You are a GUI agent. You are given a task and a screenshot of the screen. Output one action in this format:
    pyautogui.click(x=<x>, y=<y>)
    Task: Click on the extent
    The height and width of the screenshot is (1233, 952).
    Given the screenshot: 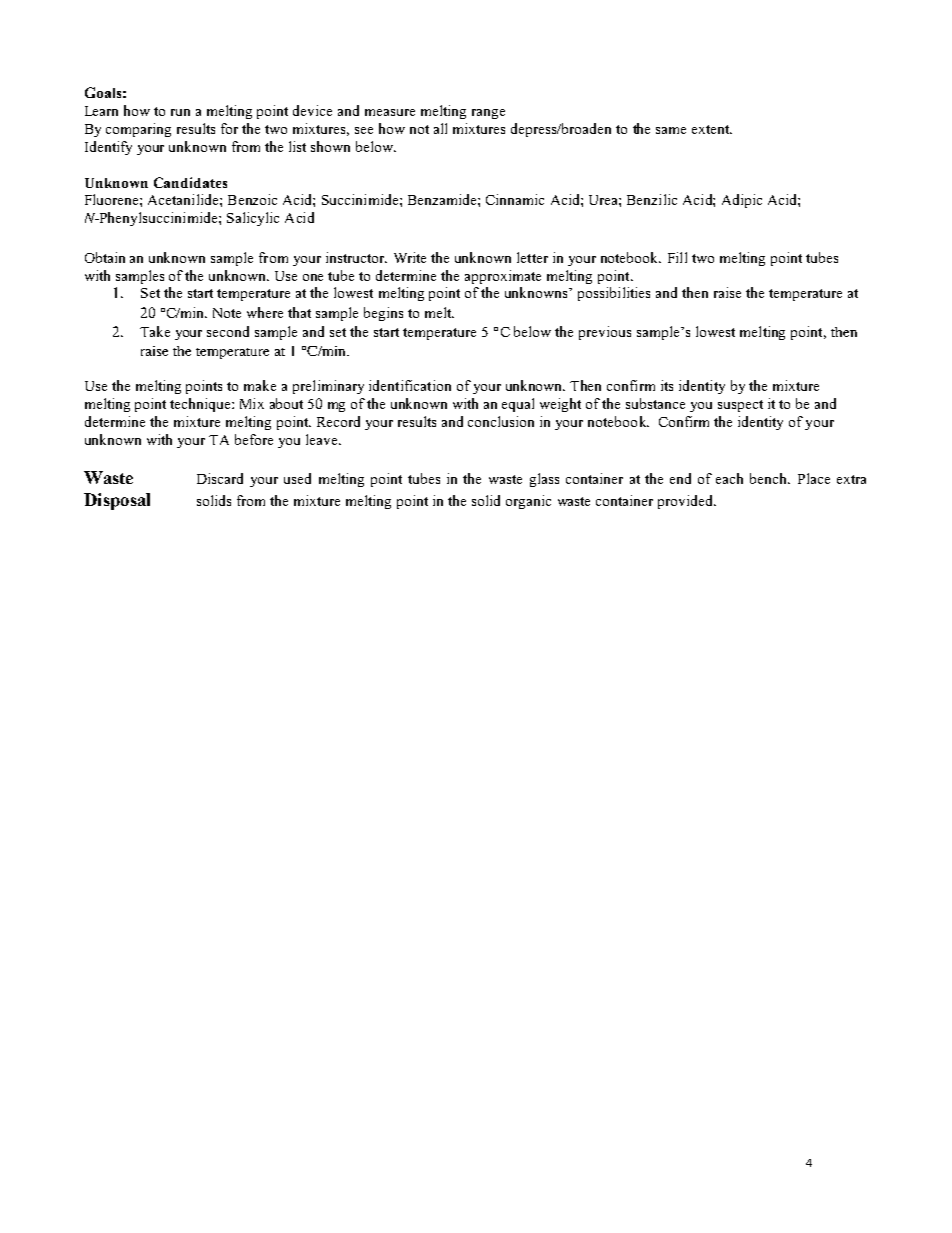 What is the action you would take?
    pyautogui.click(x=711, y=129)
